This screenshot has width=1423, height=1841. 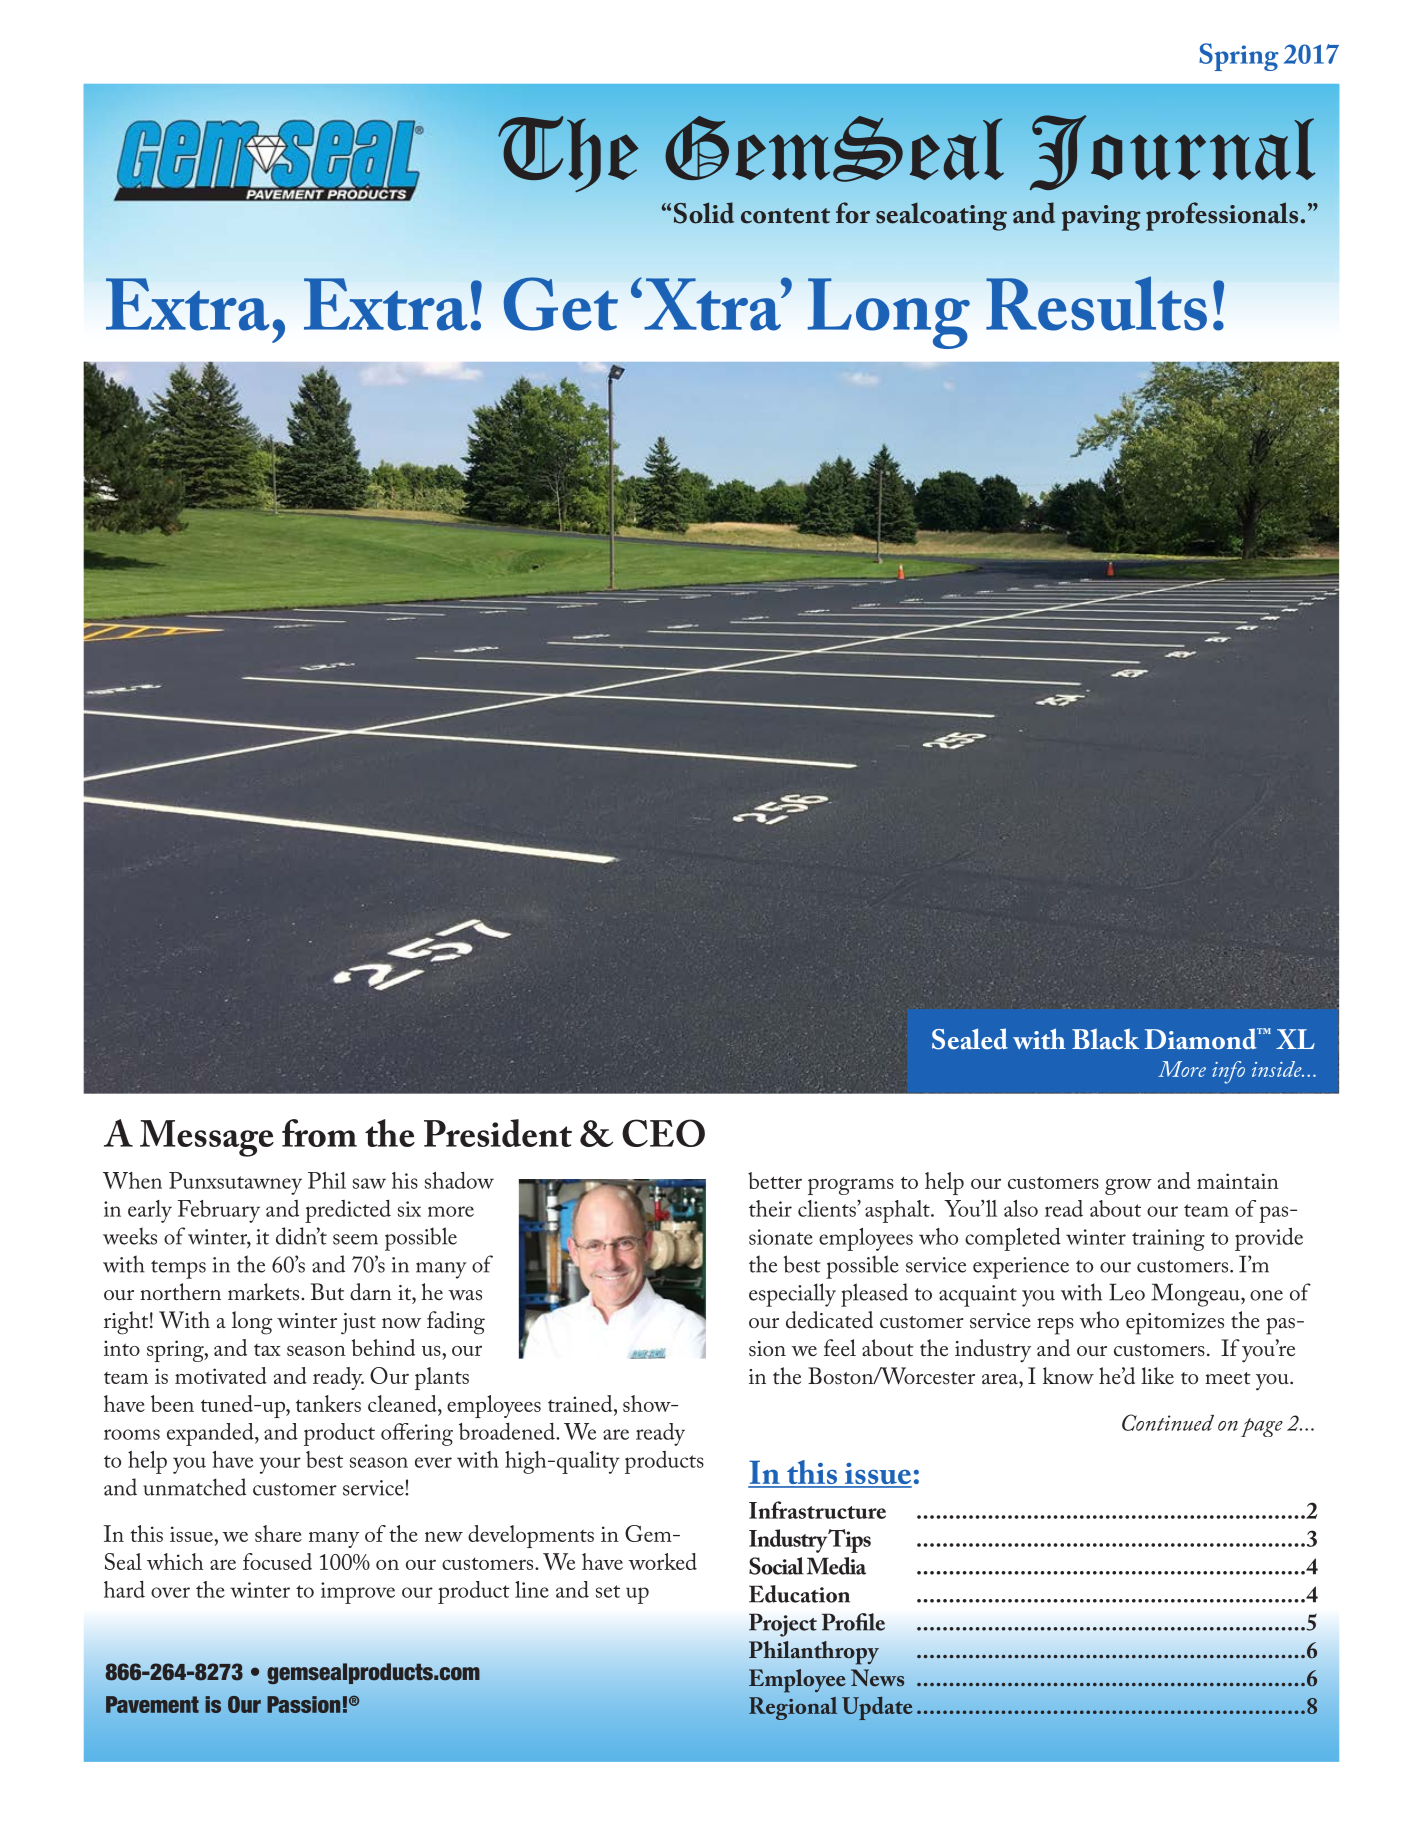 I want to click on Leo, so click(x=1127, y=1292).
